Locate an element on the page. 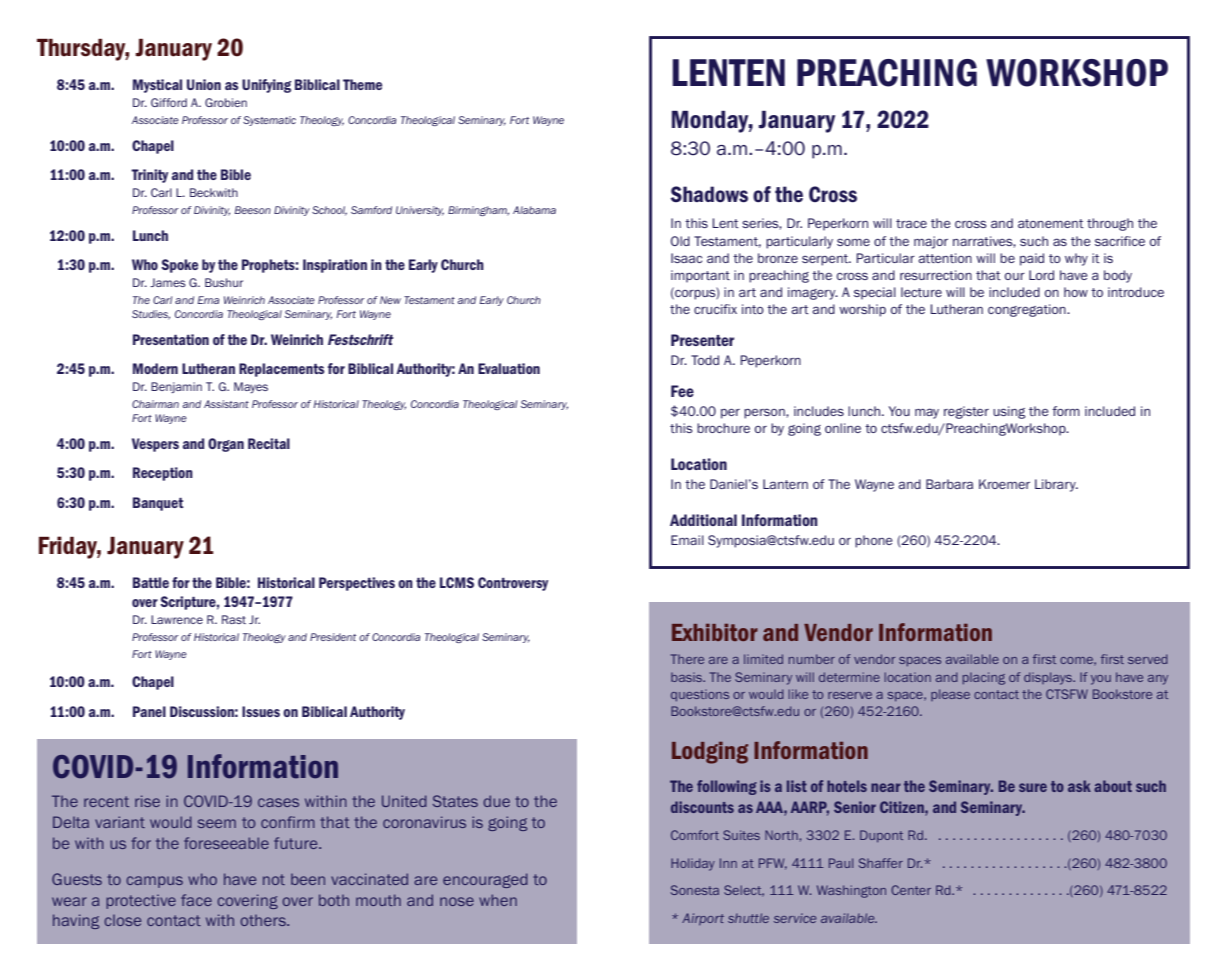  paid is located at coordinates (1032, 259).
